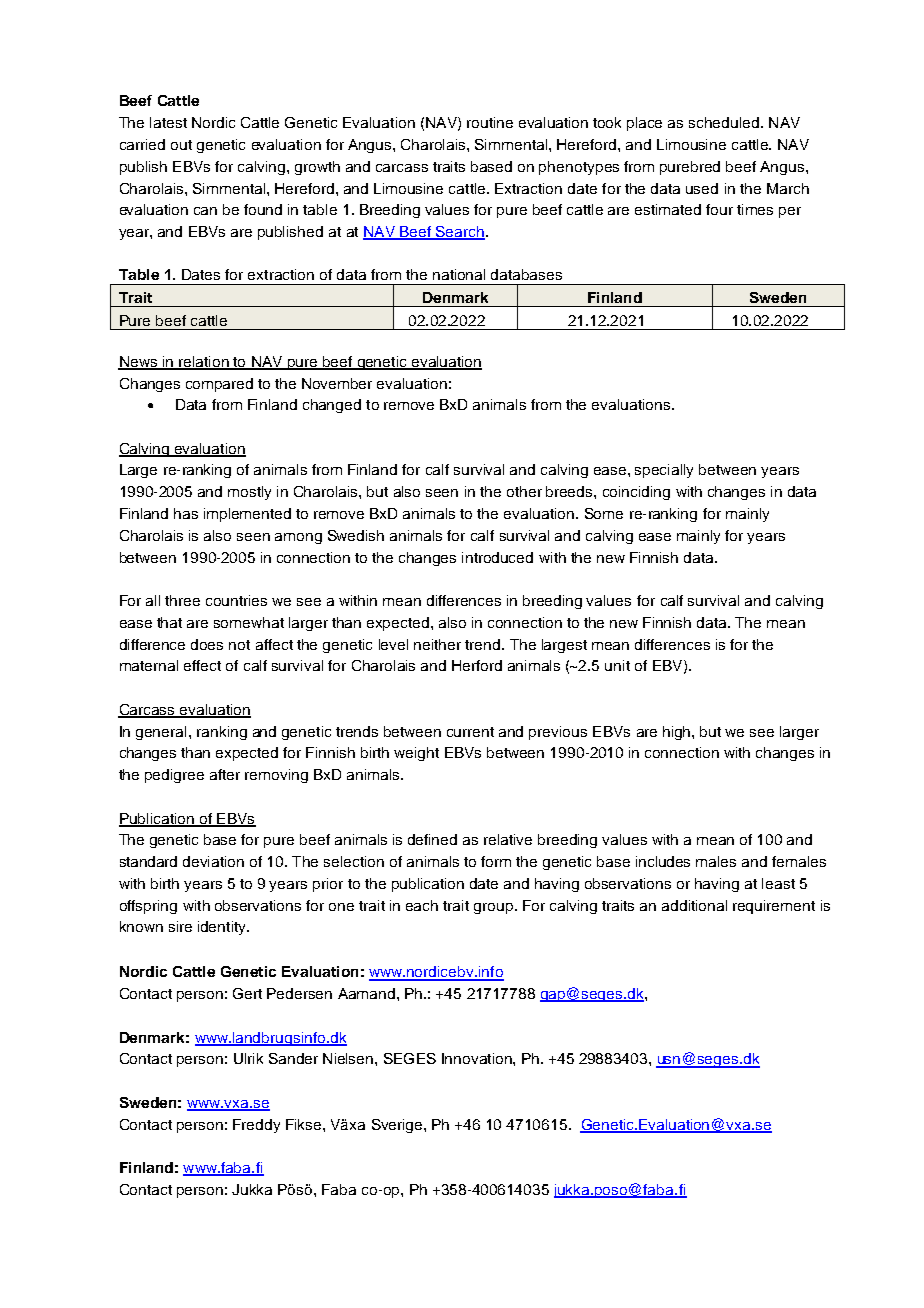 This page has height=1308, width=924. I want to click on additional, so click(694, 905).
